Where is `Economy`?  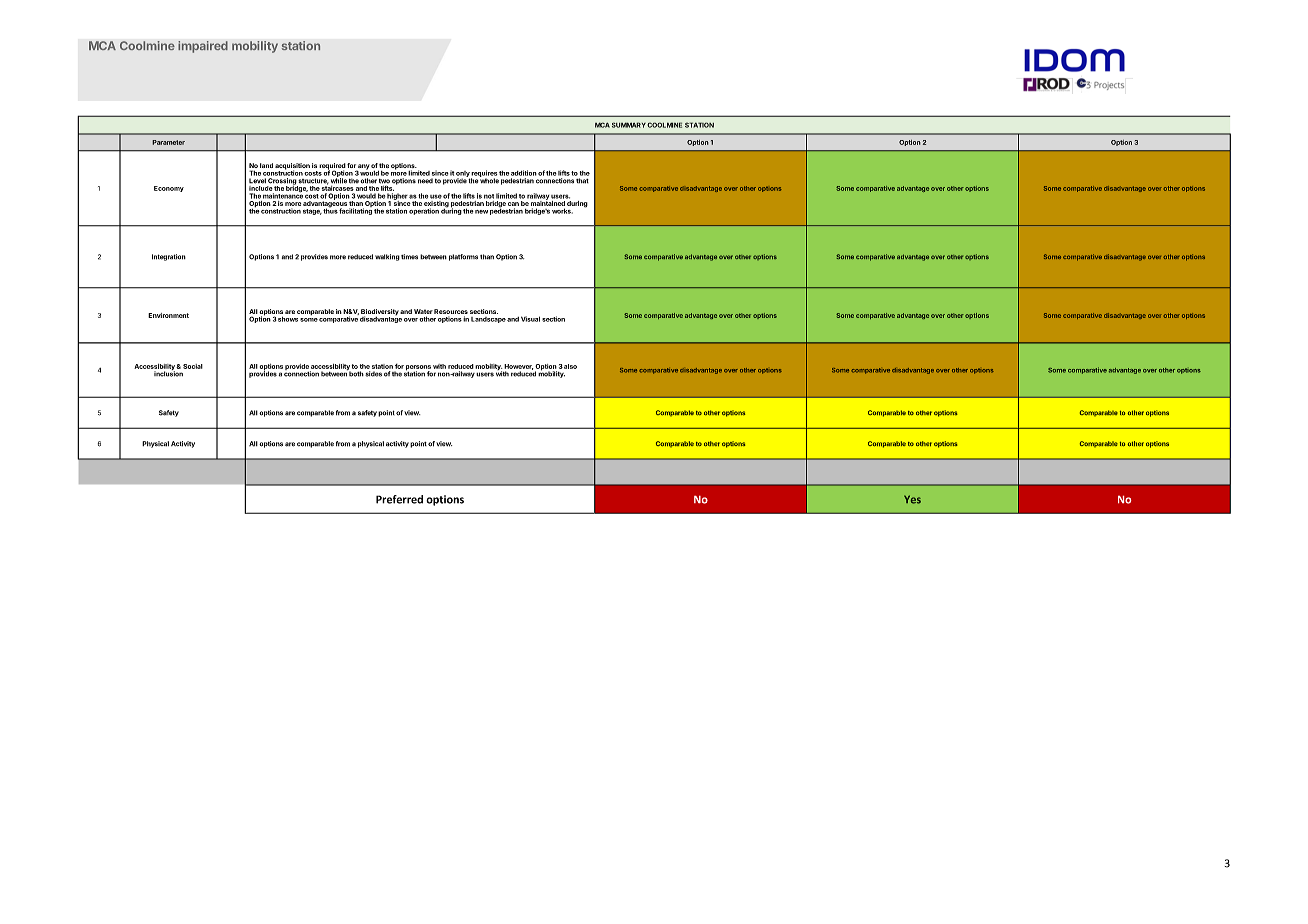
Economy is located at coordinates (169, 189).
